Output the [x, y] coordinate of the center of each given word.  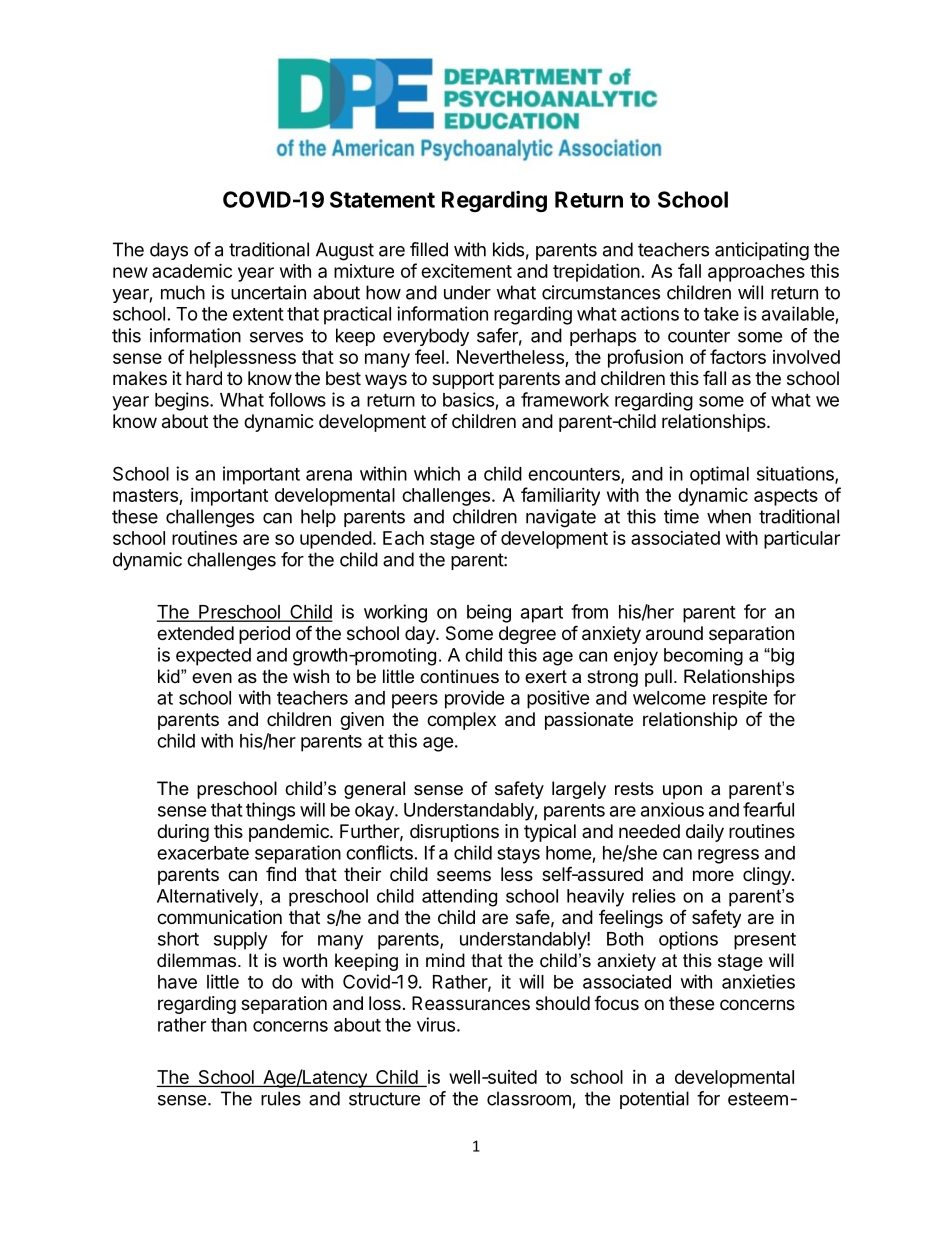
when [729, 516]
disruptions [454, 833]
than [229, 1025]
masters [145, 495]
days [169, 251]
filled [429, 249]
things [270, 811]
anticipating [762, 251]
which [437, 473]
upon [682, 792]
